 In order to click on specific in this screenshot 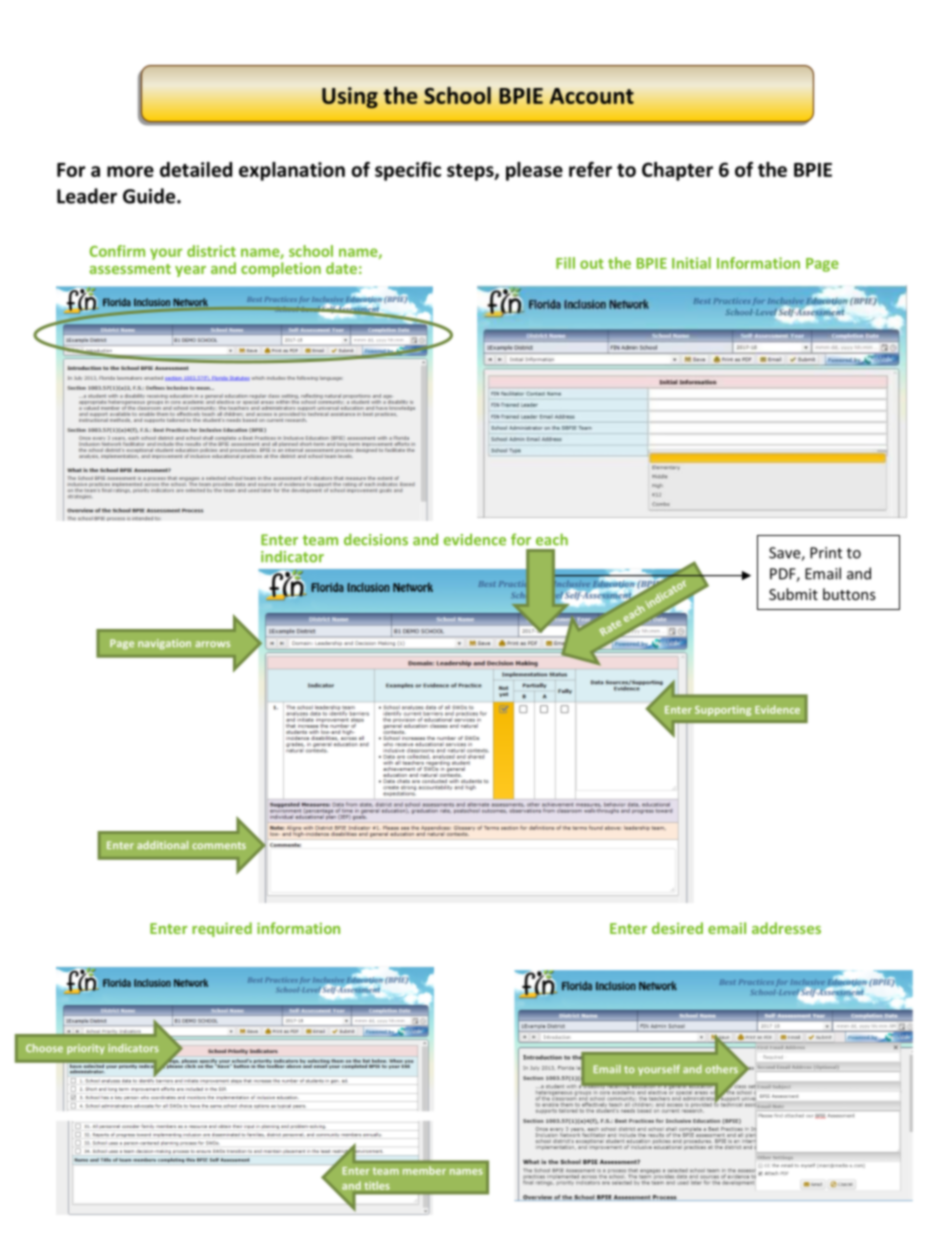, I will do `click(408, 171)`.
